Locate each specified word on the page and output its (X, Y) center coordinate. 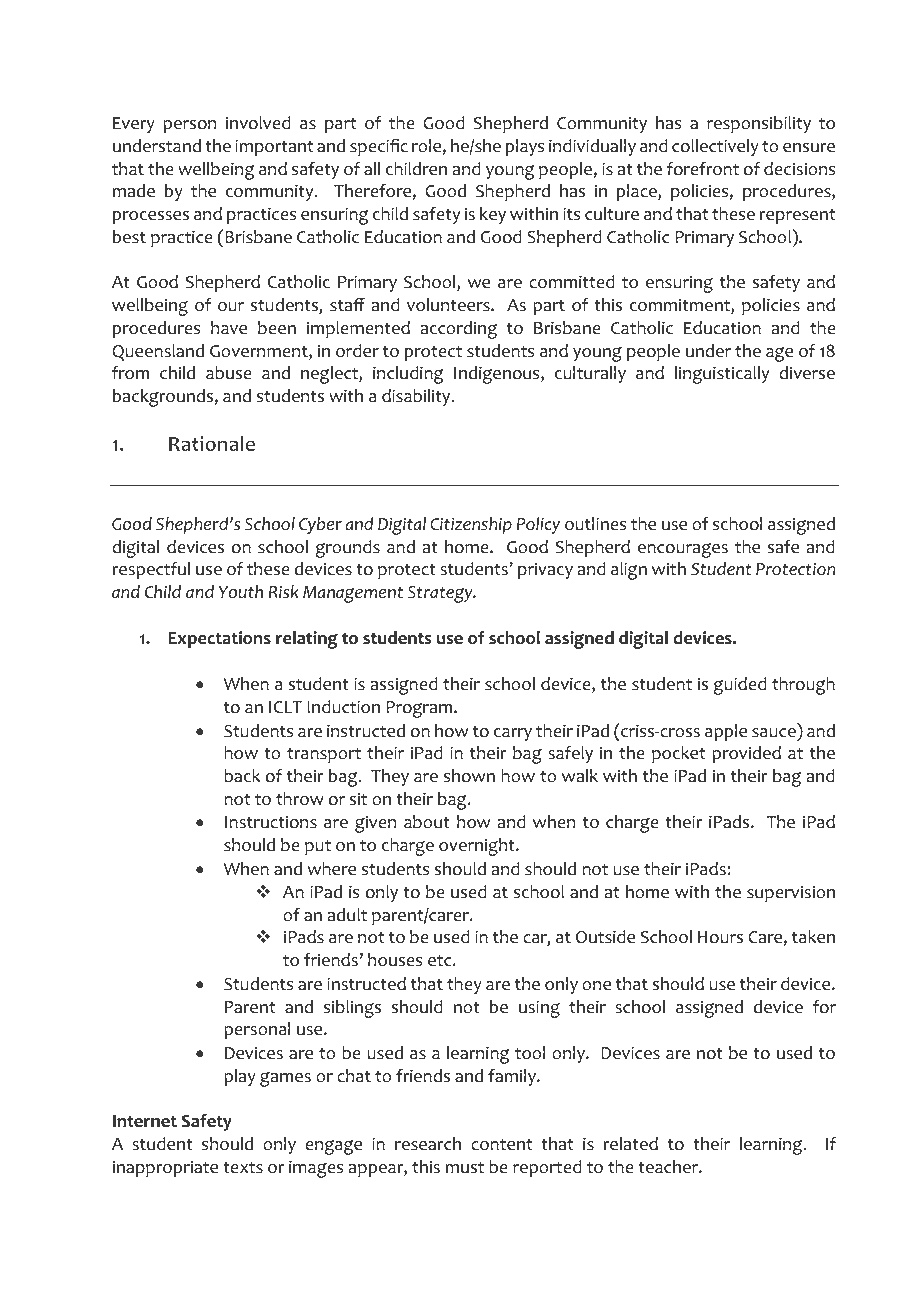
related (631, 1144)
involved (258, 123)
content (501, 1145)
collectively (715, 147)
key (493, 215)
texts (243, 1168)
